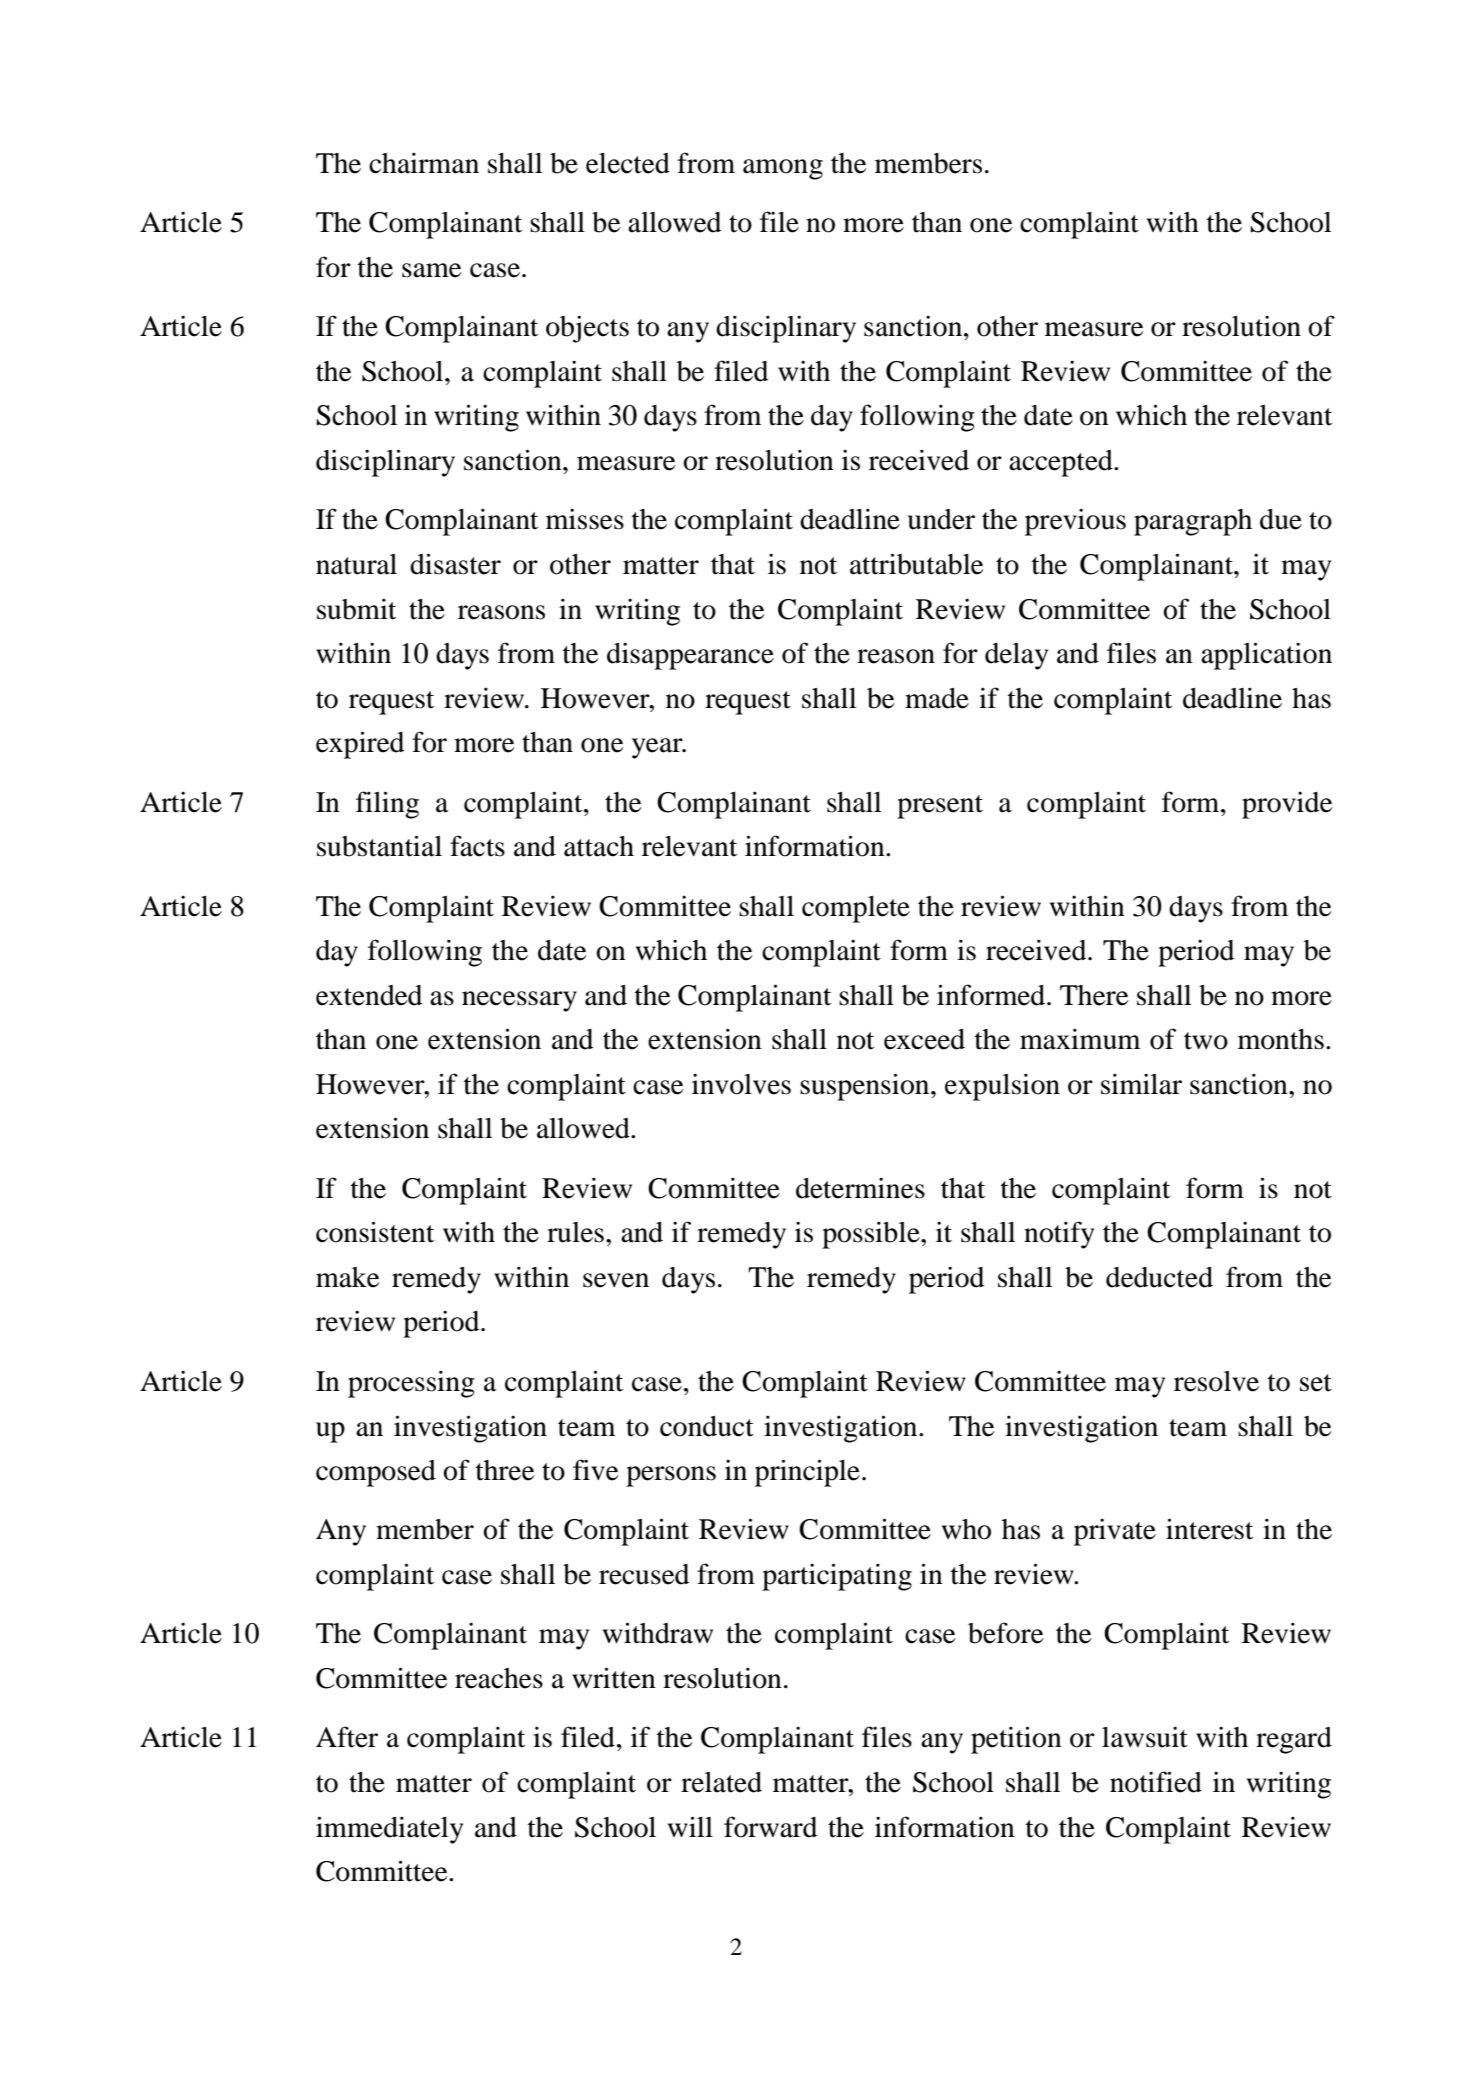  I want to click on deducted, so click(1159, 1277).
